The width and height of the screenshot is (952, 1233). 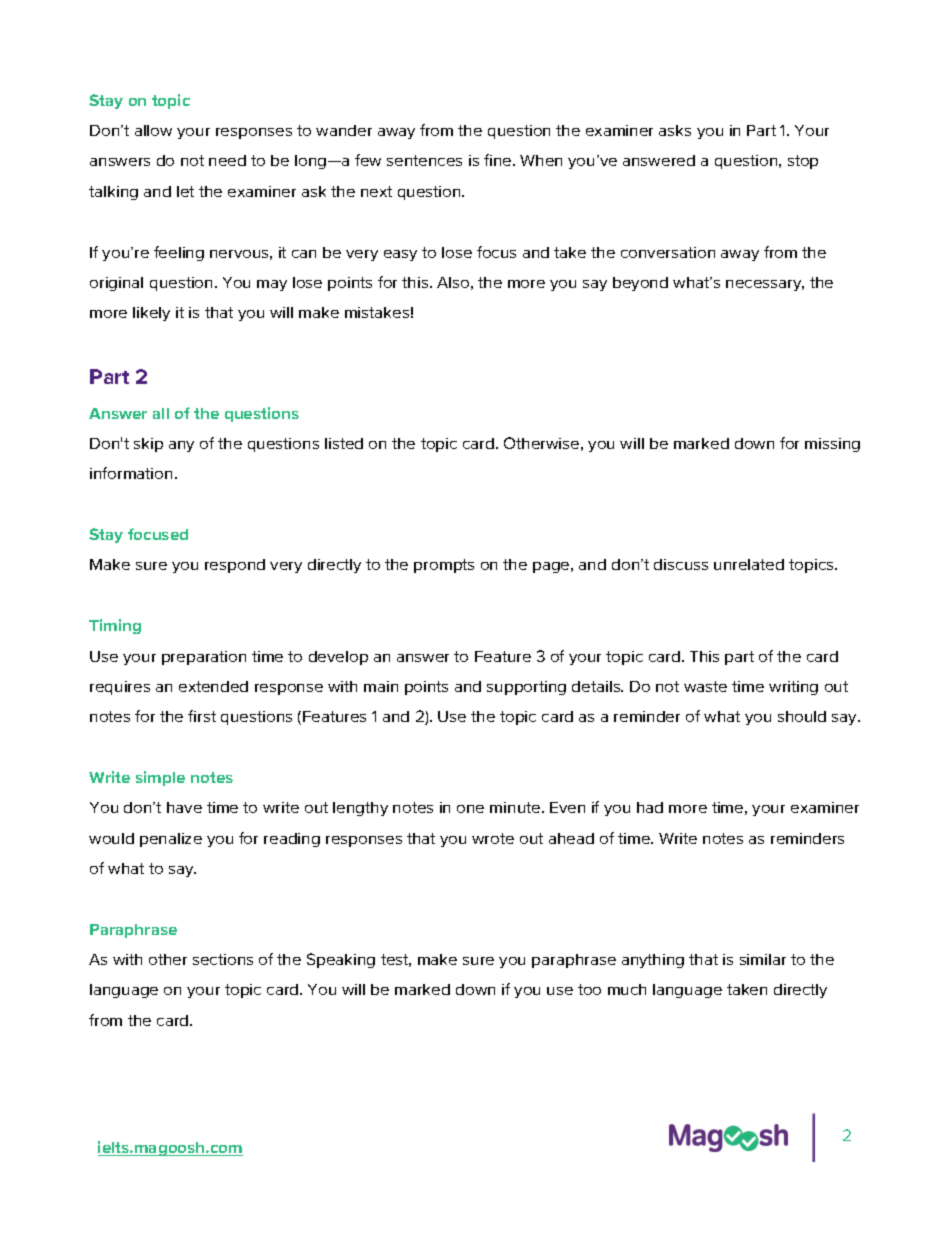 What do you see at coordinates (227, 160) in the screenshot?
I see `need` at bounding box center [227, 160].
